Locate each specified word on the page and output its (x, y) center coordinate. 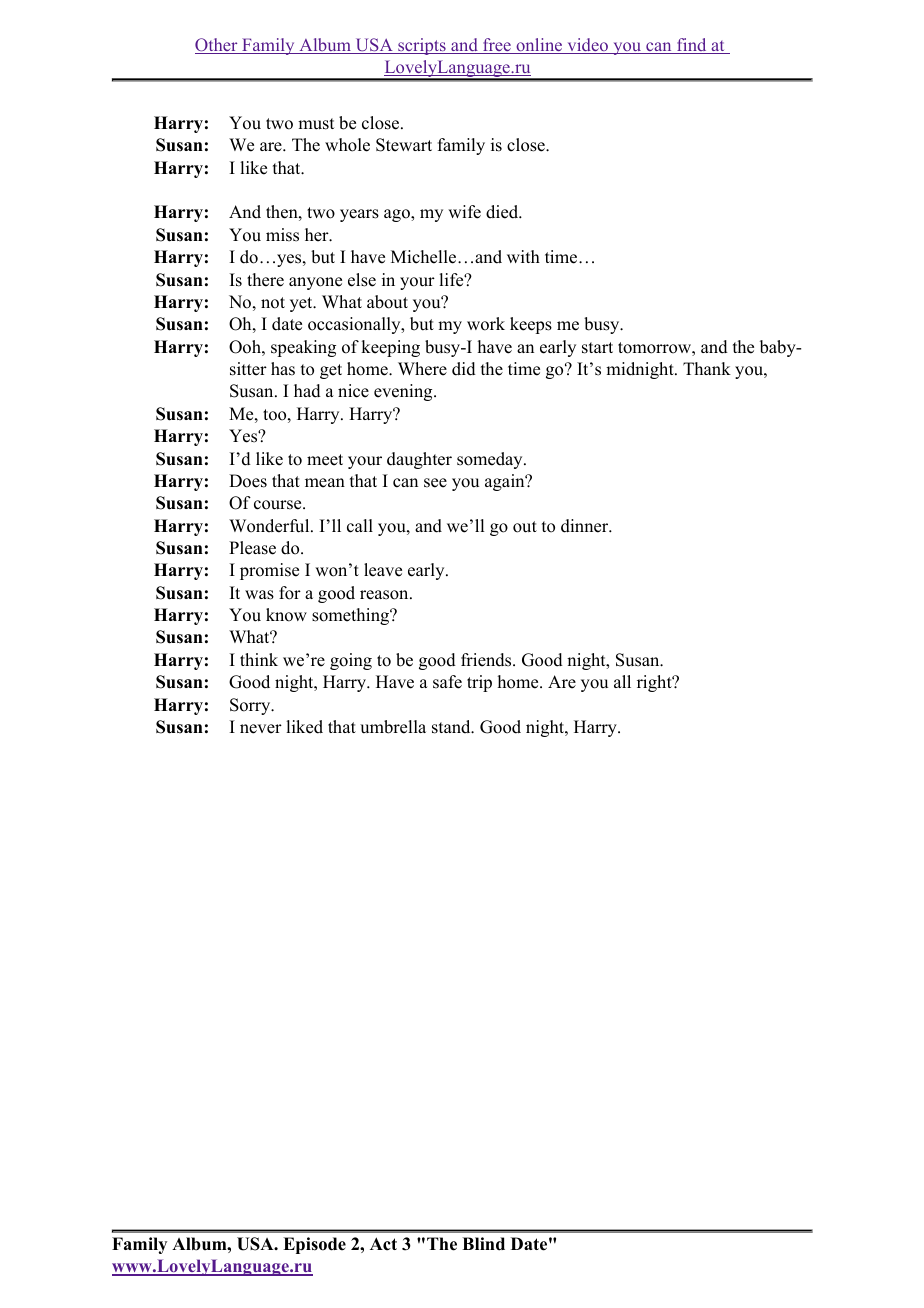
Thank (707, 368)
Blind (483, 1244)
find (692, 46)
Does (248, 481)
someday (491, 460)
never (261, 729)
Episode (314, 1245)
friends (487, 660)
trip (479, 683)
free (497, 46)
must (316, 124)
